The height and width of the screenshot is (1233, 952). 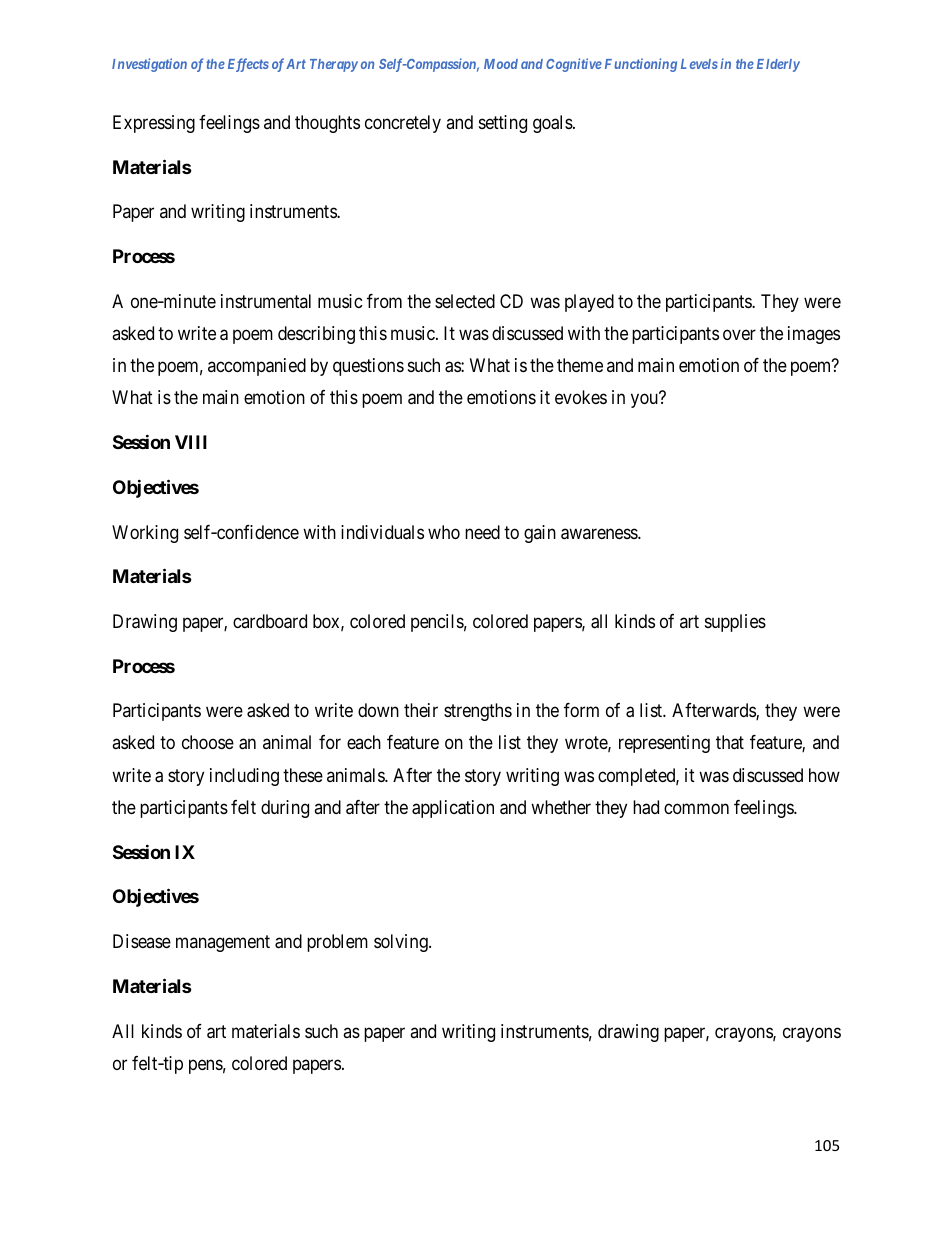 I want to click on need, so click(x=482, y=532).
